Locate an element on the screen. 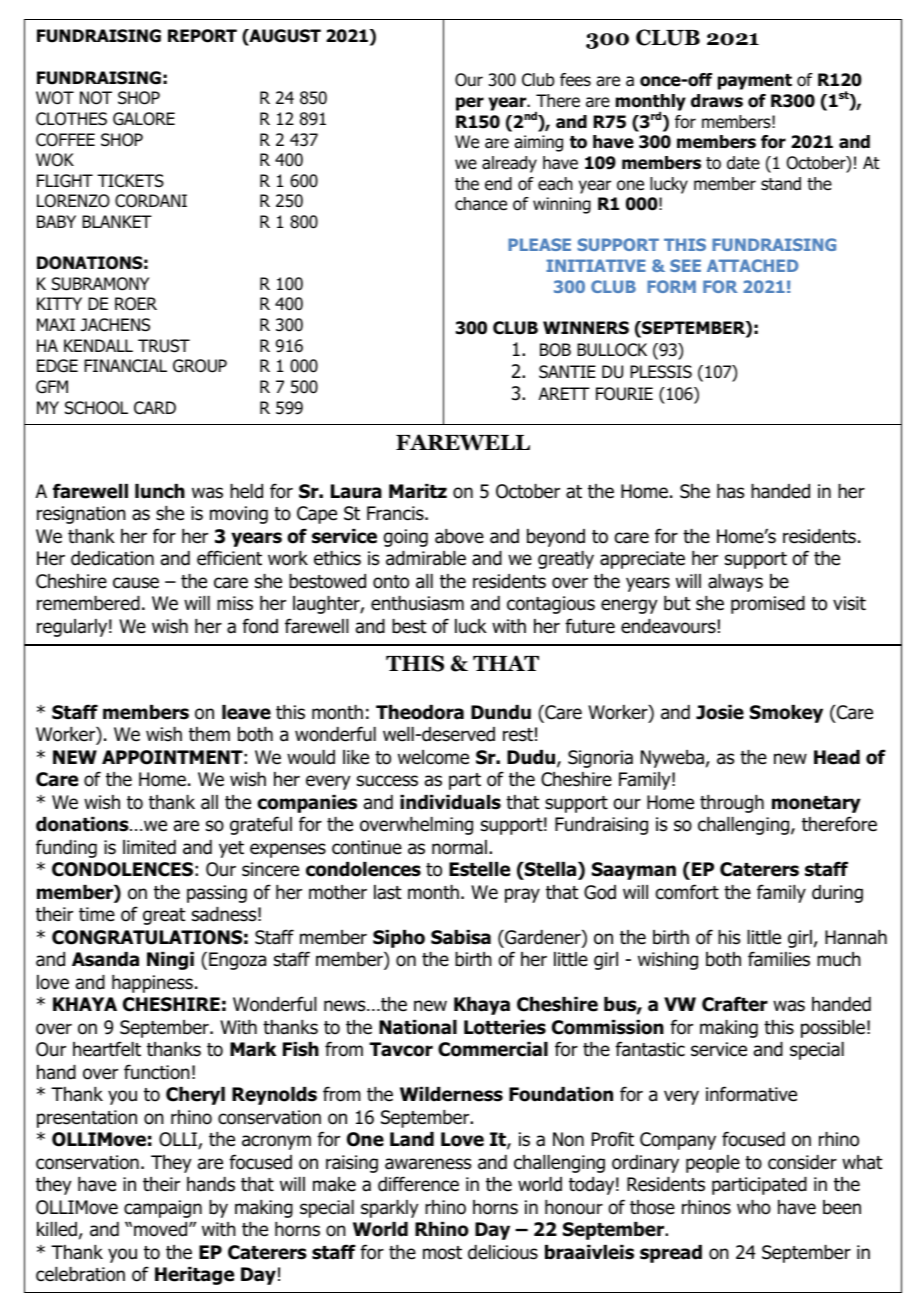 Image resolution: width=924 pixels, height=1308 pixels. moved is located at coordinates (162, 1229).
